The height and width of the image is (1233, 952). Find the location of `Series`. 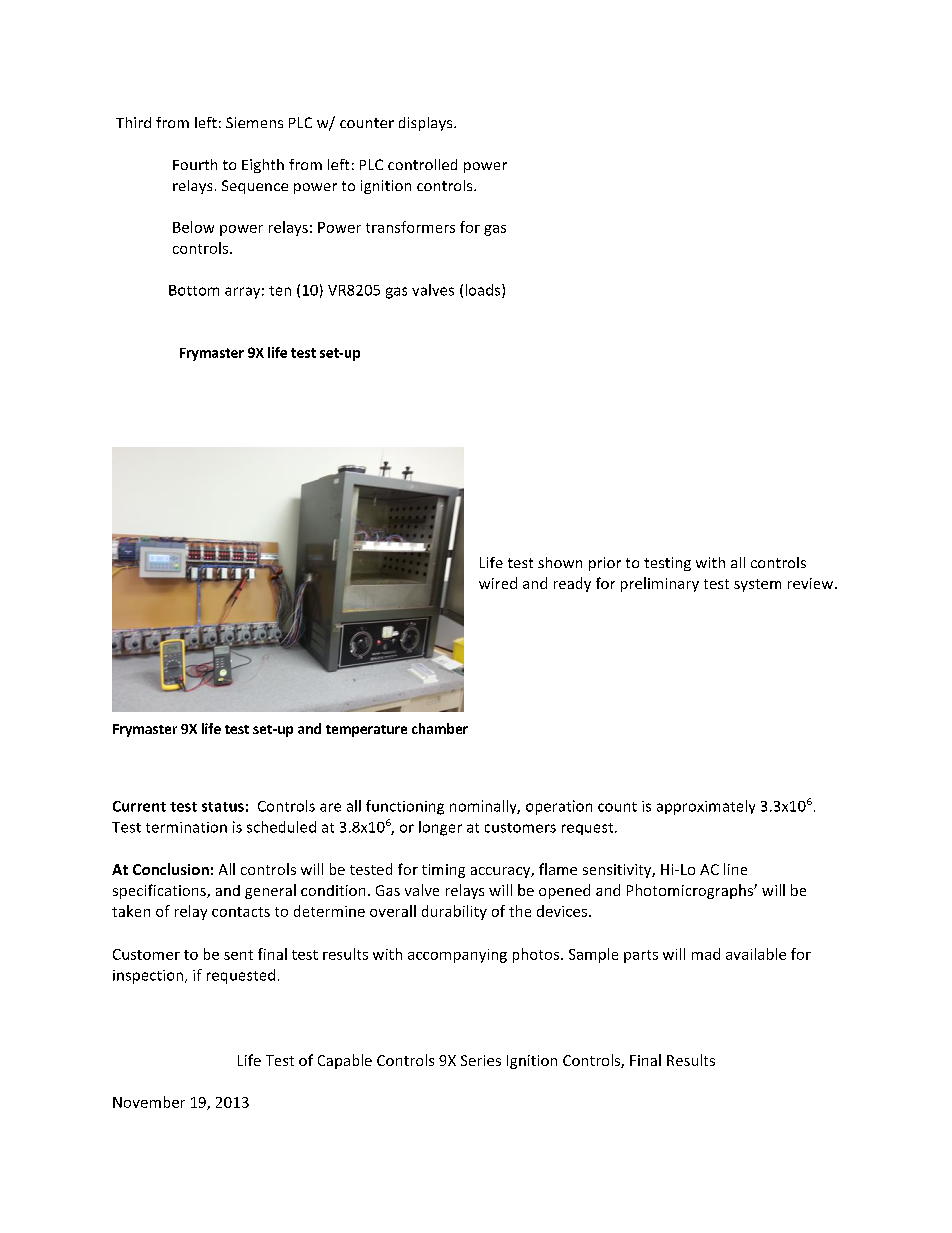

Series is located at coordinates (481, 1060).
